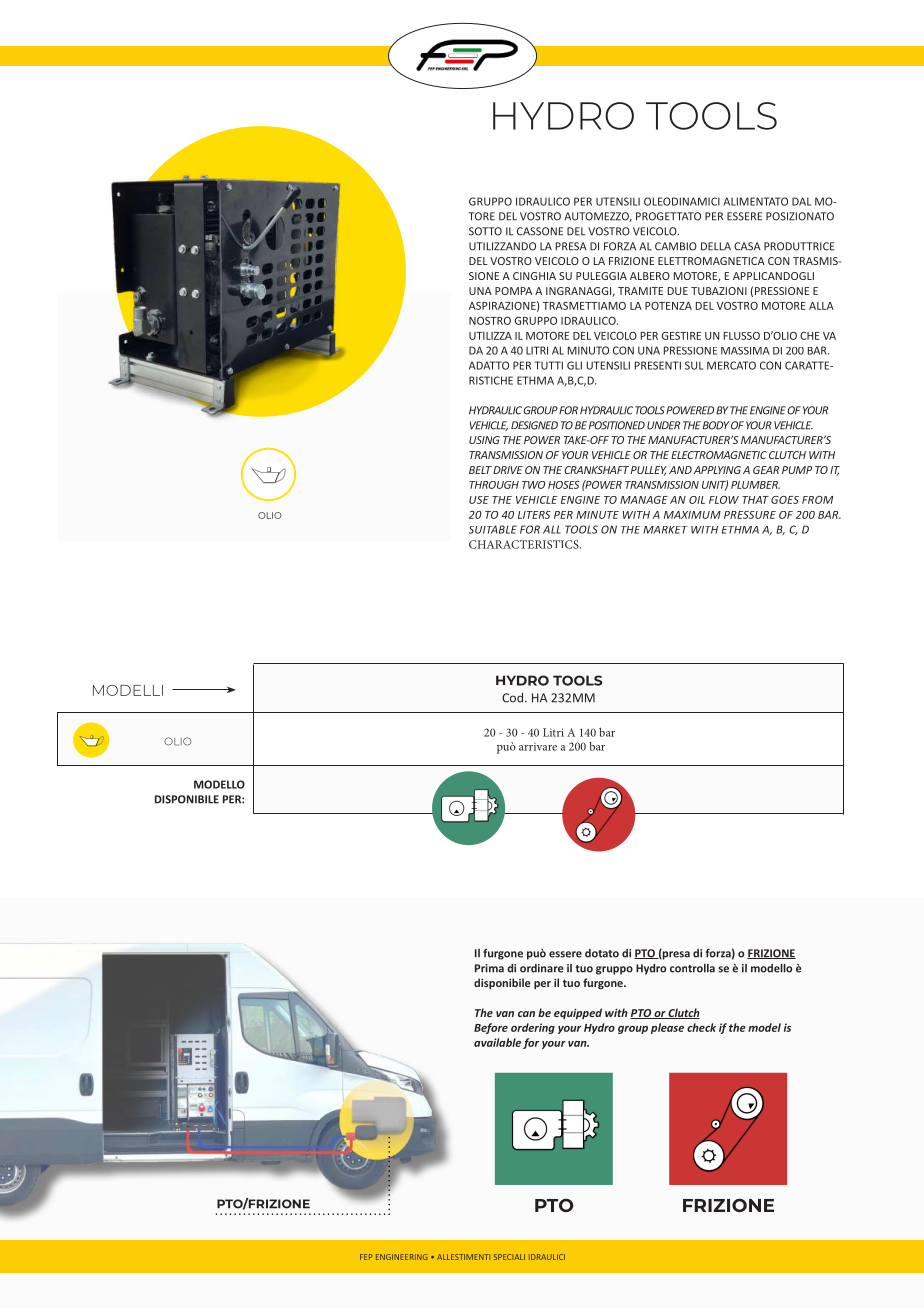  What do you see at coordinates (750, 515) in the page?
I see `PRESSURE` at bounding box center [750, 515].
